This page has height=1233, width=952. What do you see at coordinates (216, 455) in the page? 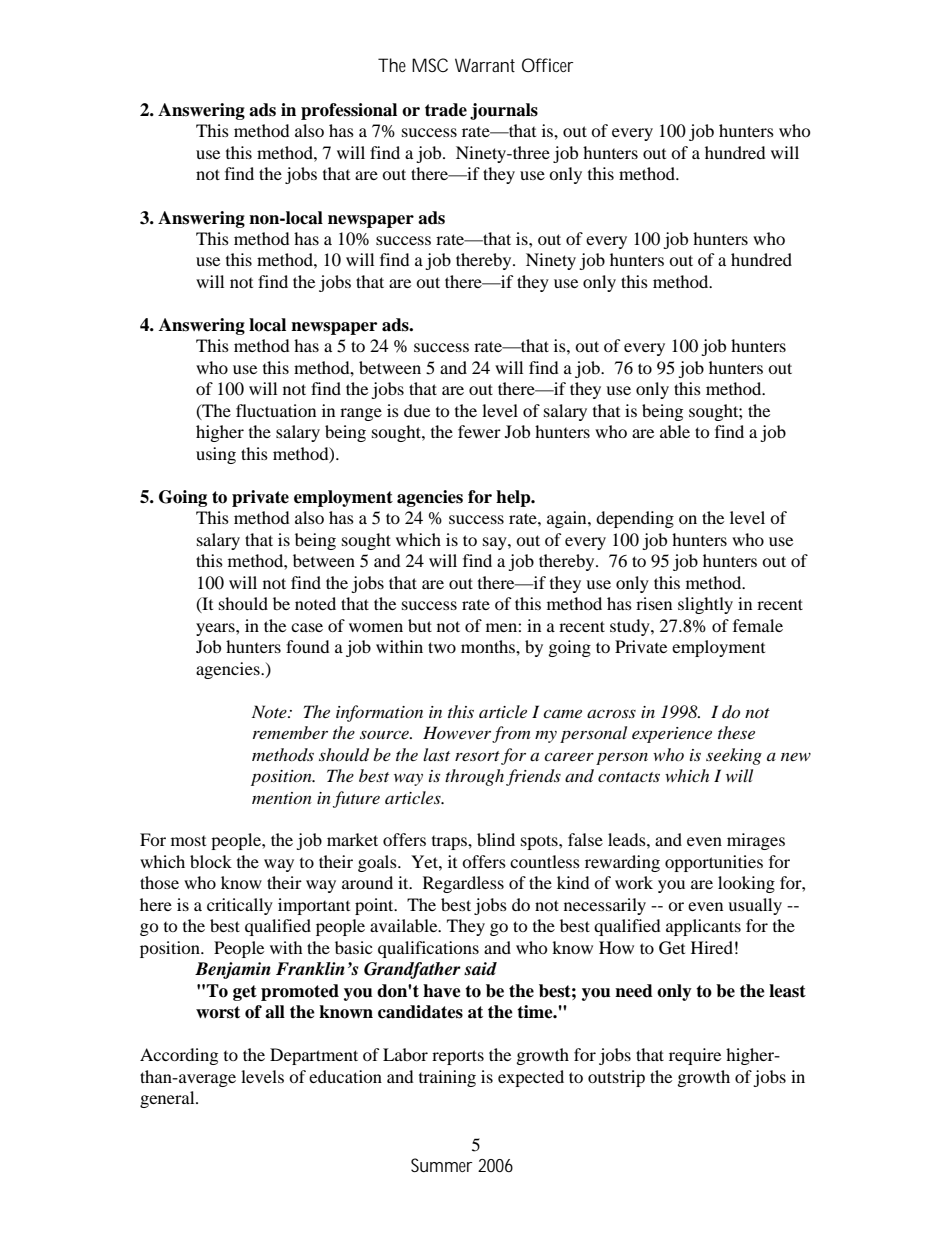
I see `using` at bounding box center [216, 455].
